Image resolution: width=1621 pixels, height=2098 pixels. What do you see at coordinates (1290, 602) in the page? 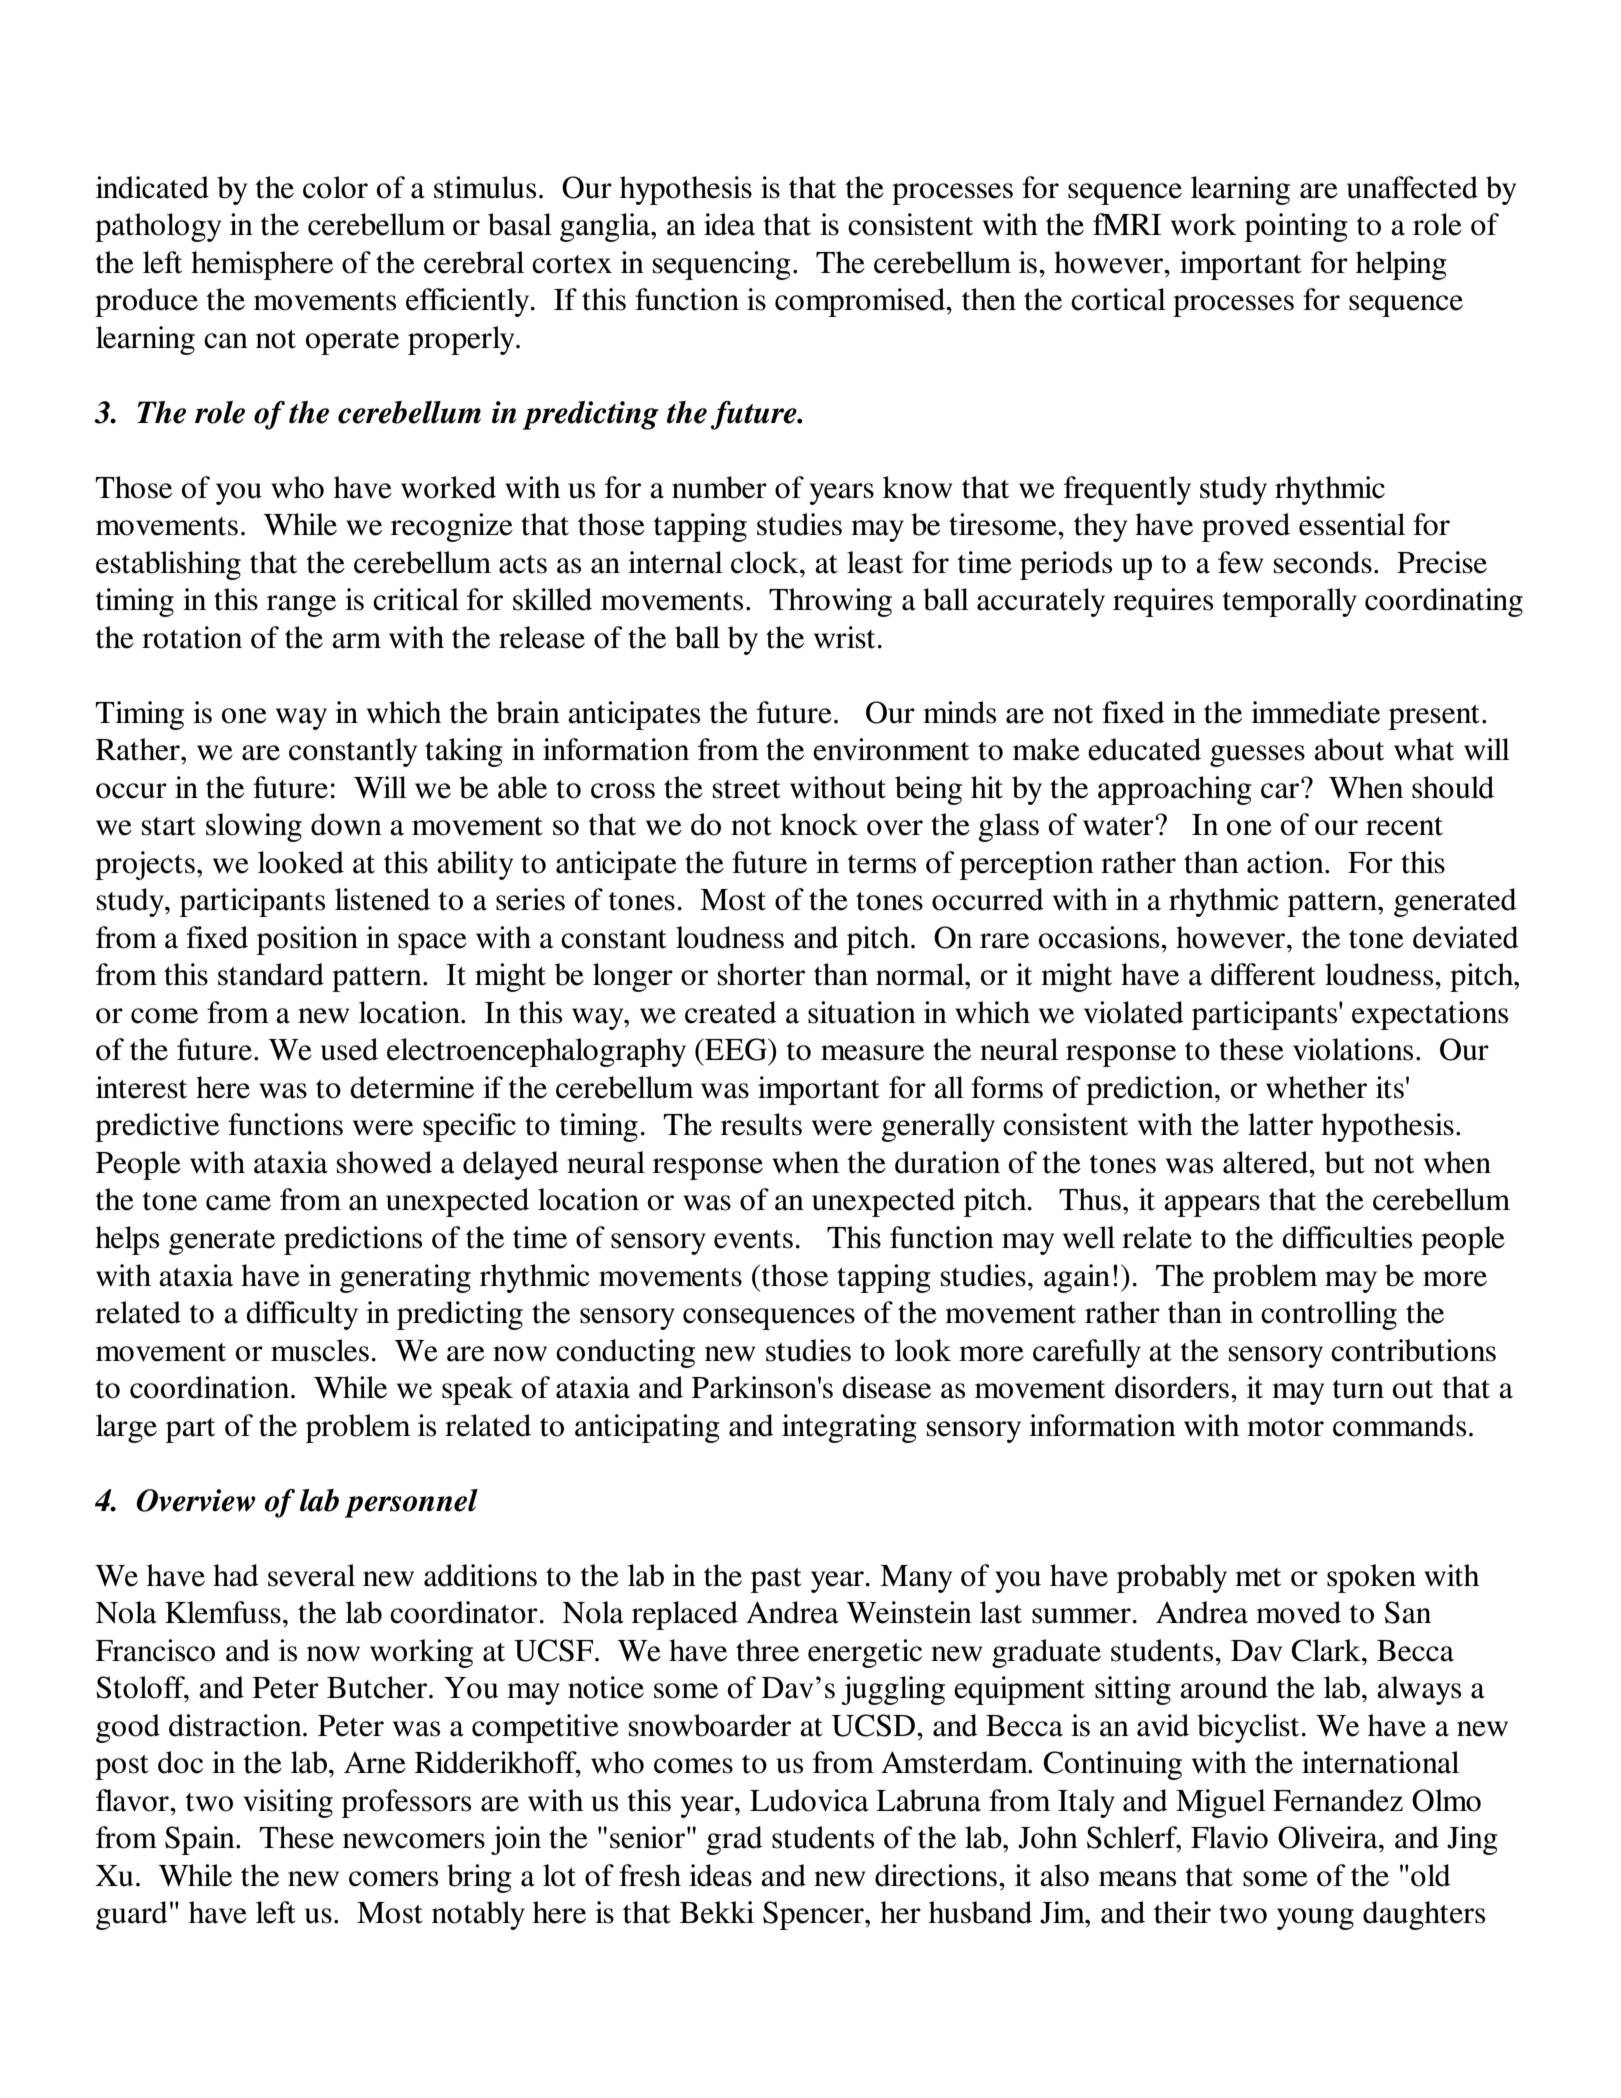
I see `temporally` at bounding box center [1290, 602].
